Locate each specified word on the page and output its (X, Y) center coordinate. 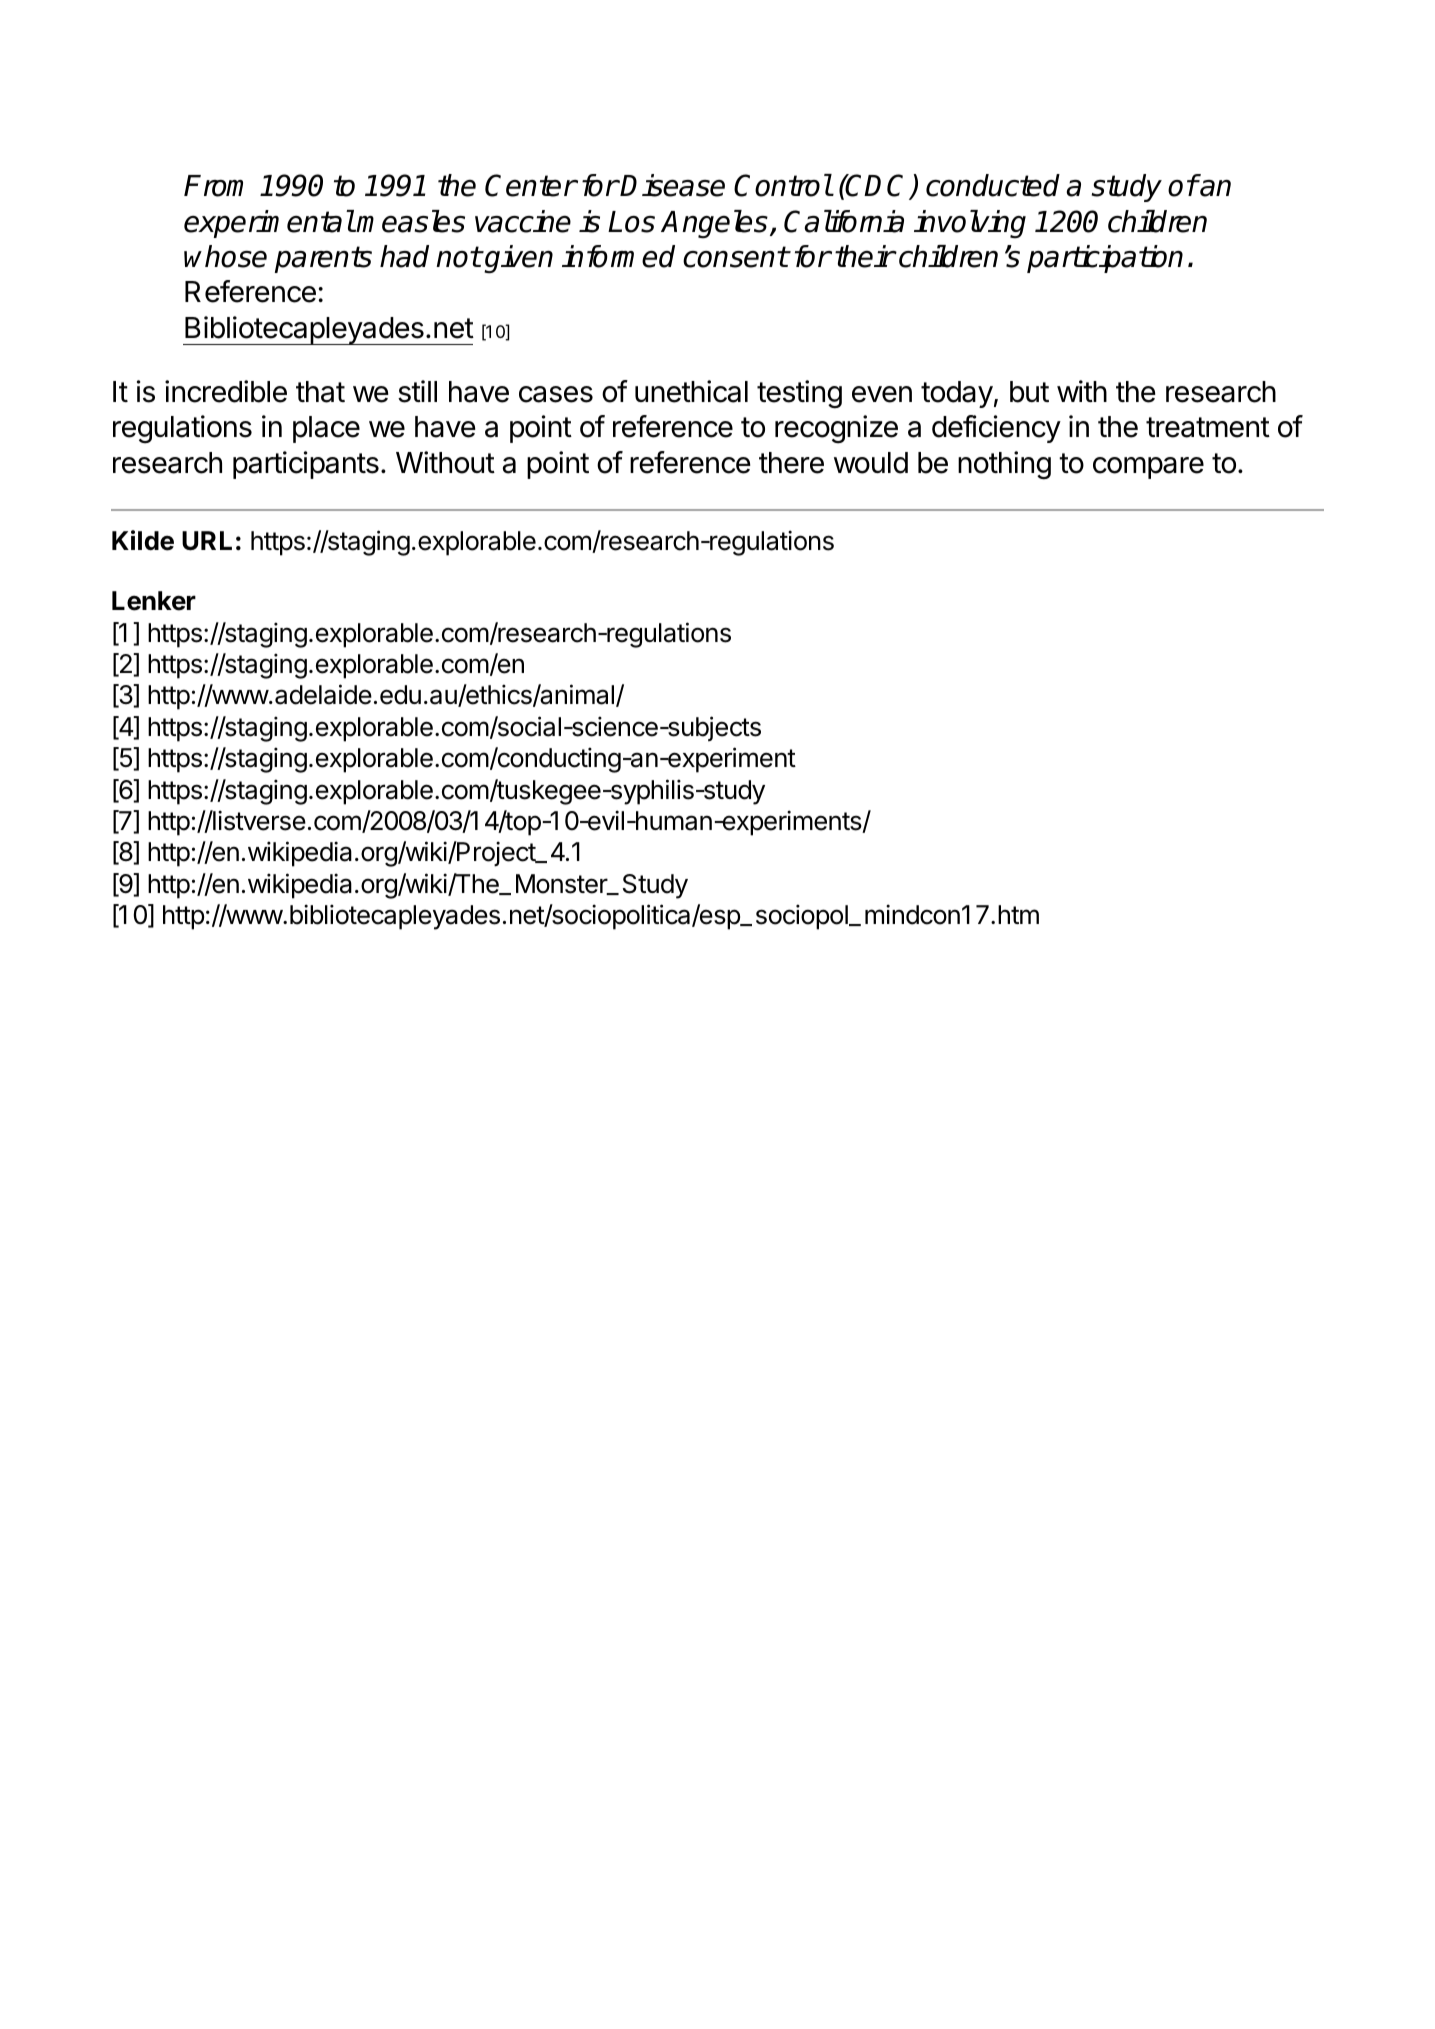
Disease (672, 185)
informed (618, 256)
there (791, 463)
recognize (836, 429)
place (326, 429)
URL (207, 541)
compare (1148, 468)
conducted (993, 185)
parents (323, 259)
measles (410, 221)
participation (1105, 259)
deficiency (996, 429)
